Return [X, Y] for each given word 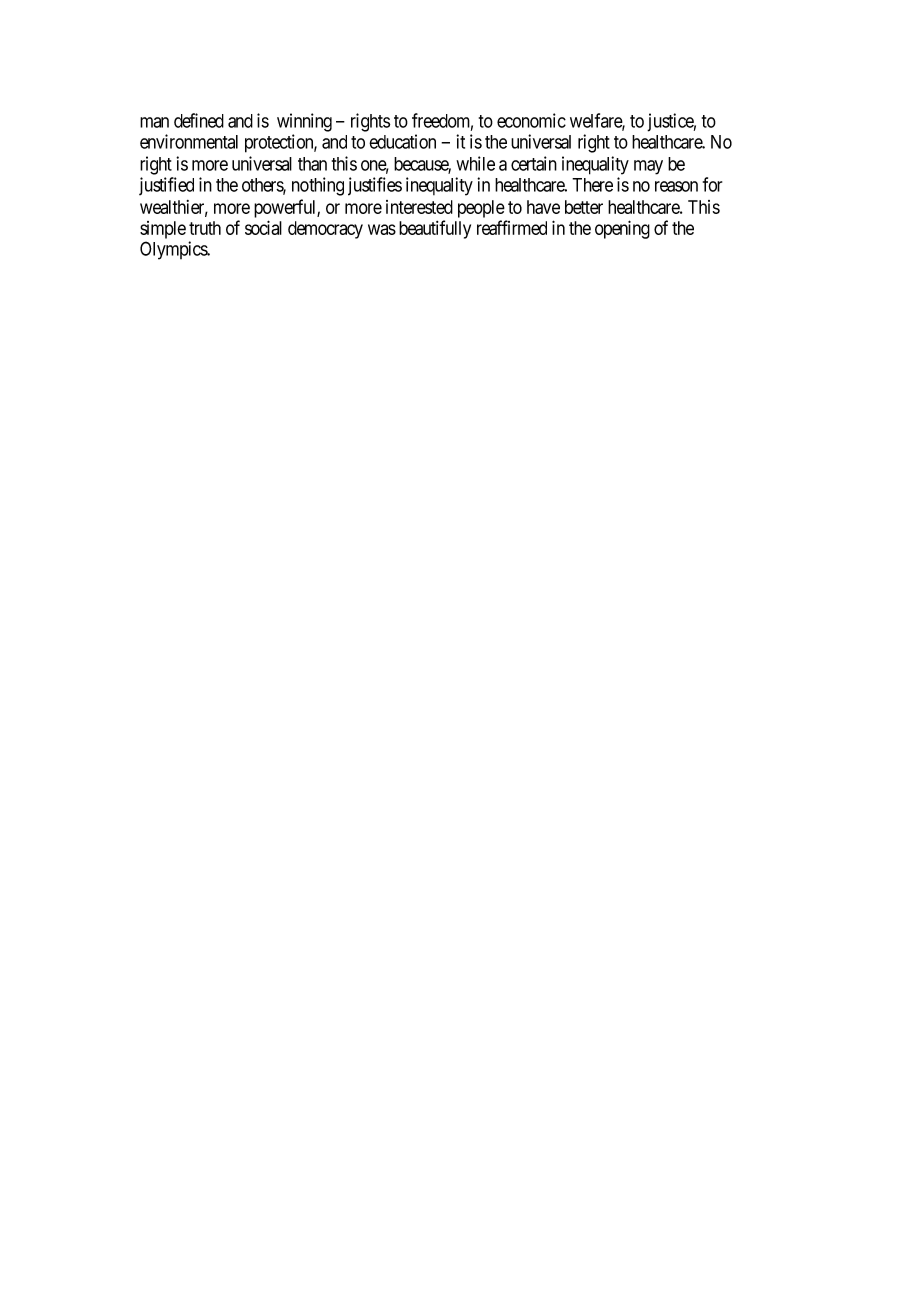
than [312, 164]
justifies [375, 186]
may [648, 167]
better [584, 207]
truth [205, 228]
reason [676, 186]
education [402, 141]
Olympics [174, 250]
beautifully [435, 229]
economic [531, 120]
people [481, 209]
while [475, 163]
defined [199, 120]
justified [166, 186]
